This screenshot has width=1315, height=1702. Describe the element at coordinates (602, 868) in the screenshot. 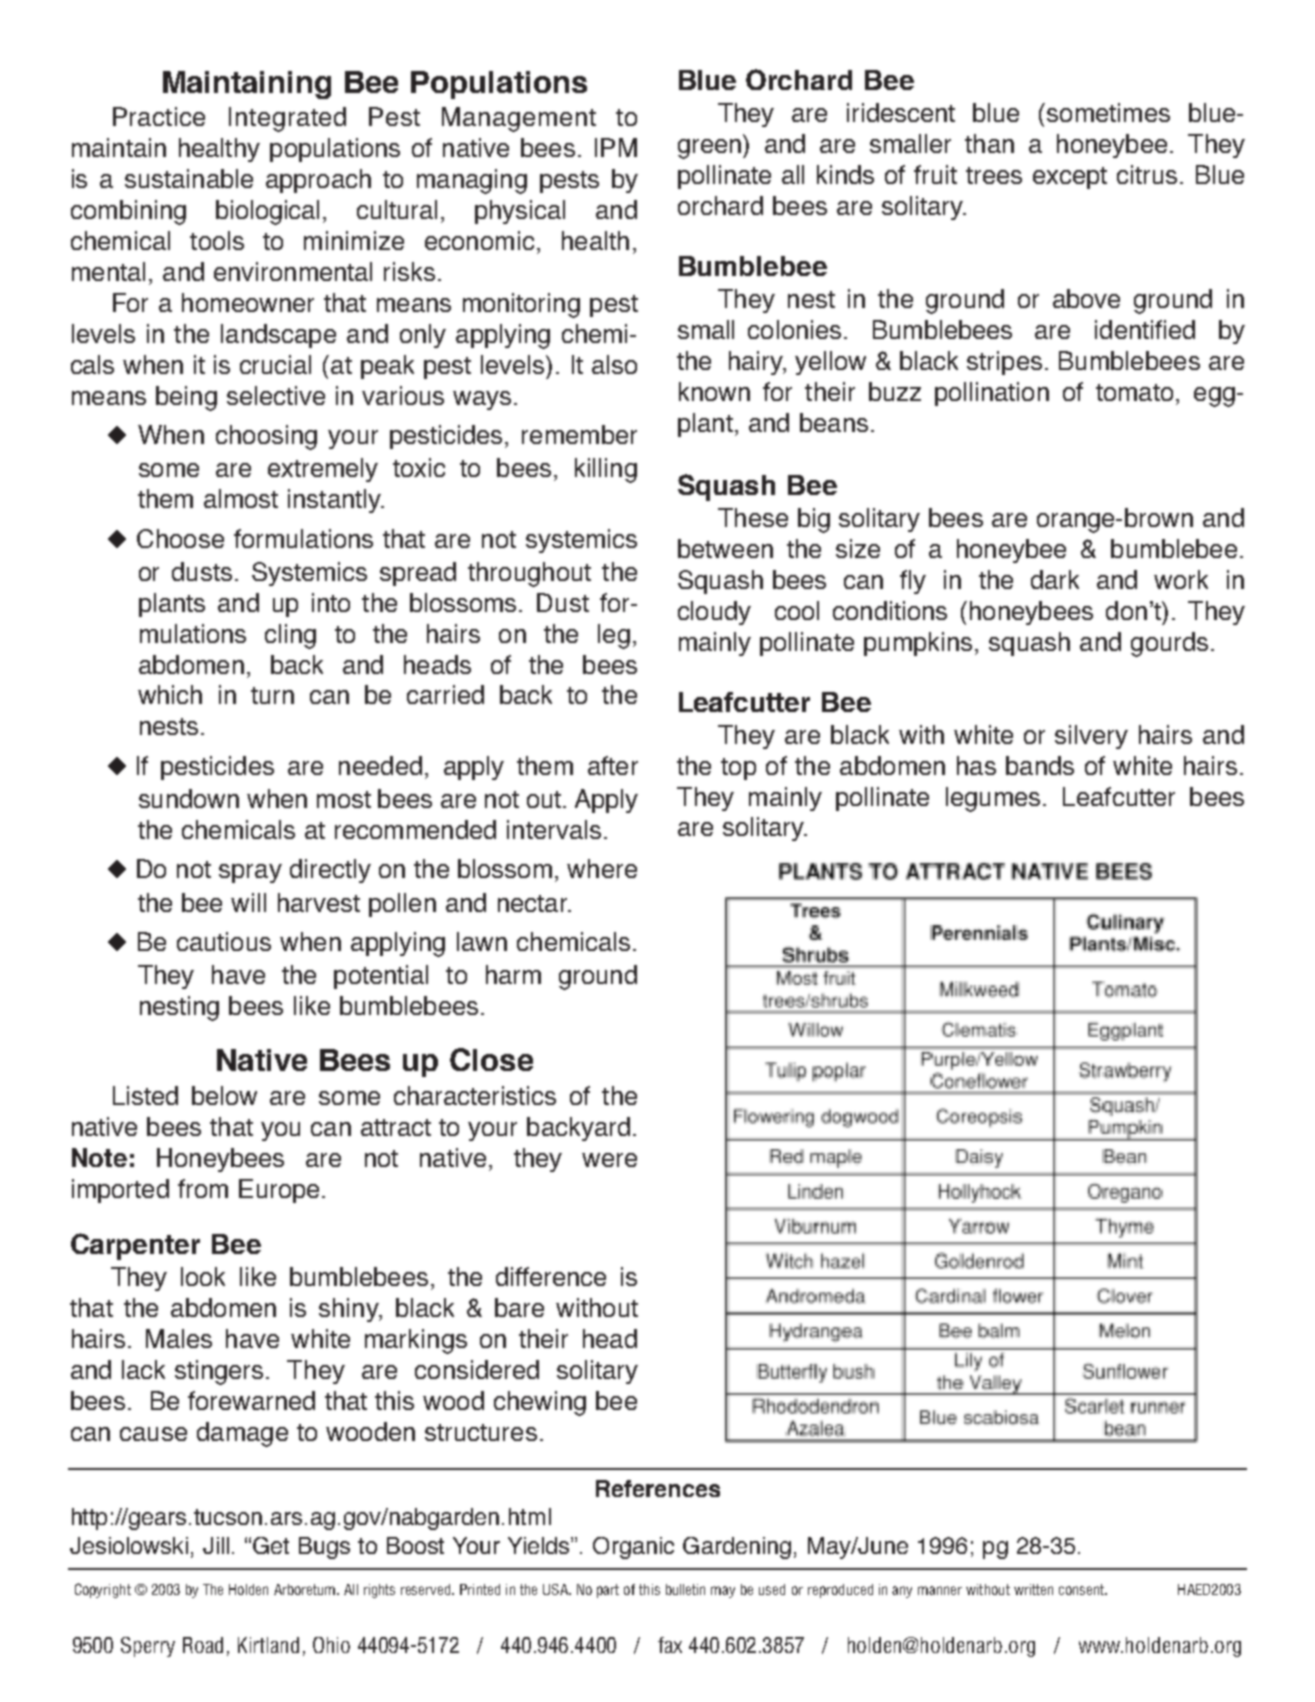

I see `where` at that location.
